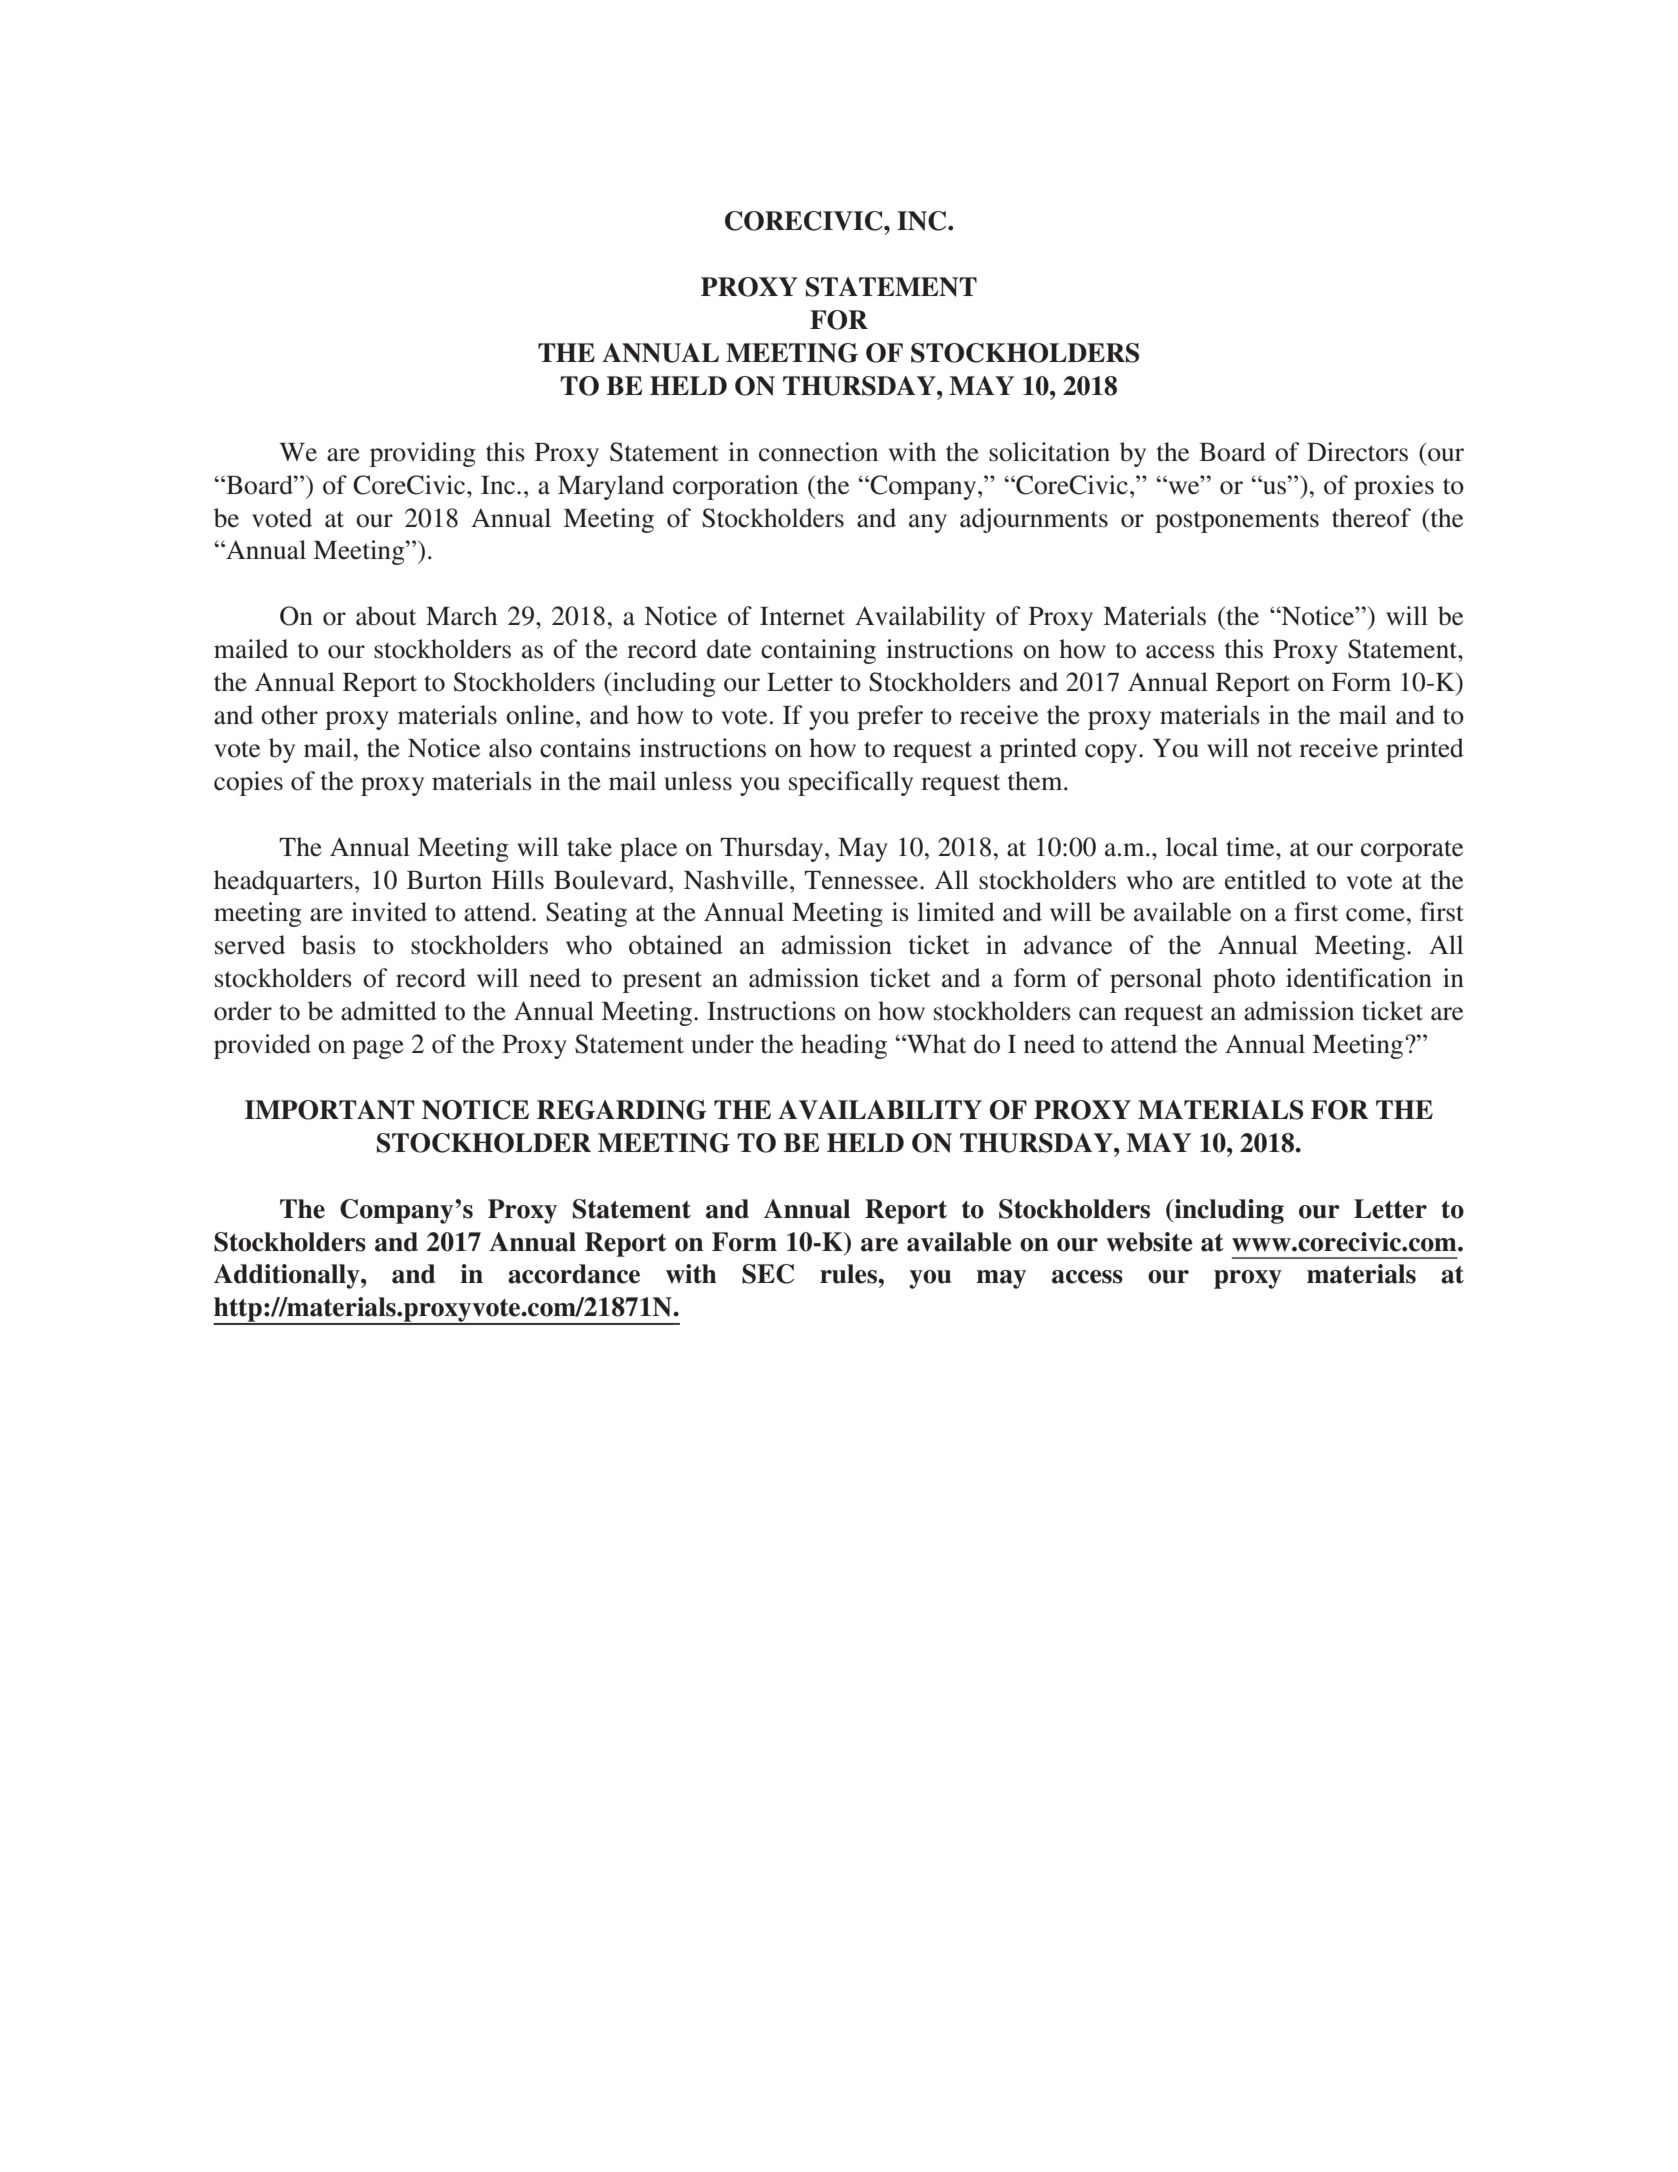 The width and height of the screenshot is (1678, 2172). Describe the element at coordinates (818, 452) in the screenshot. I see `connection` at that location.
